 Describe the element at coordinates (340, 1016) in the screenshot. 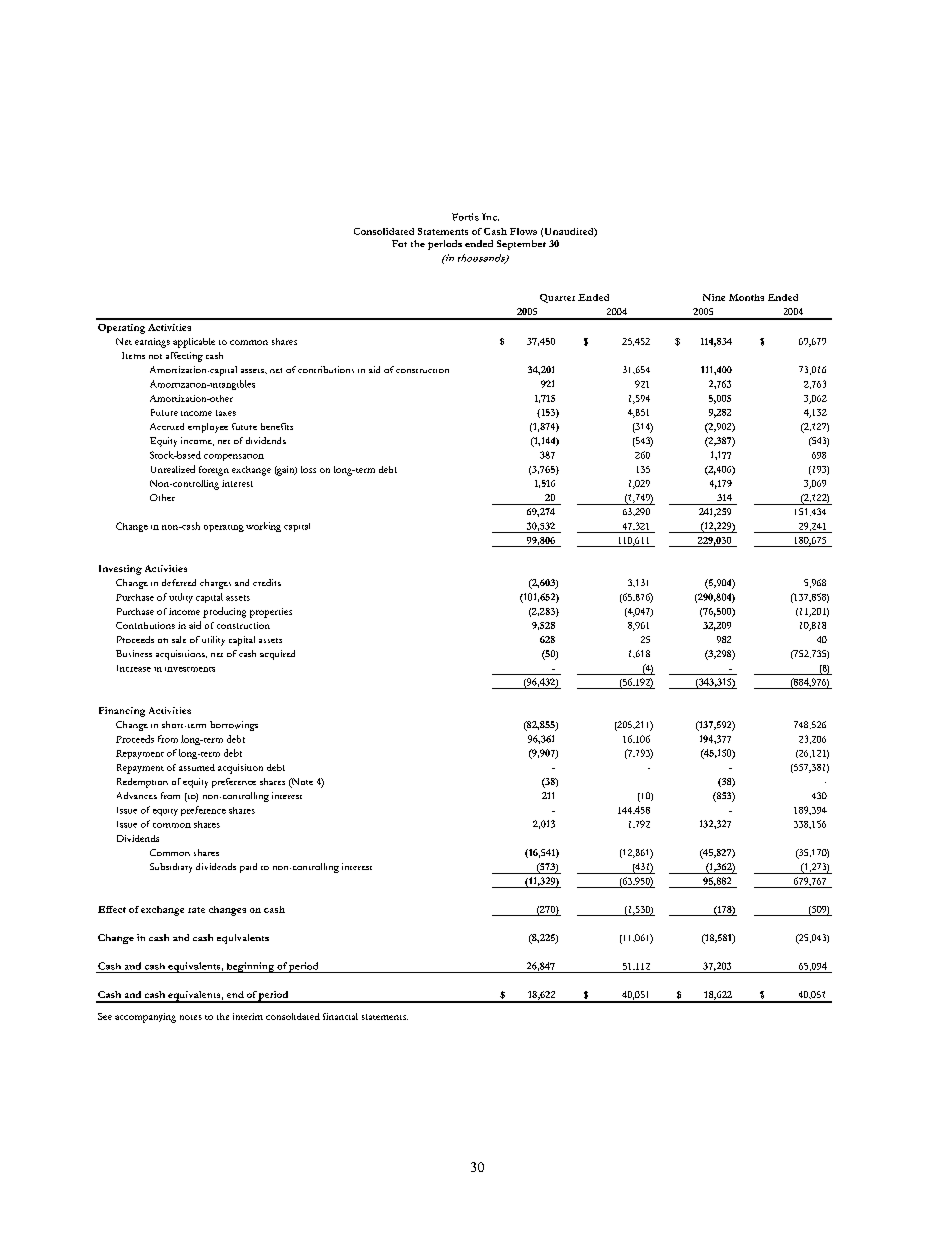

I see `financial` at that location.
